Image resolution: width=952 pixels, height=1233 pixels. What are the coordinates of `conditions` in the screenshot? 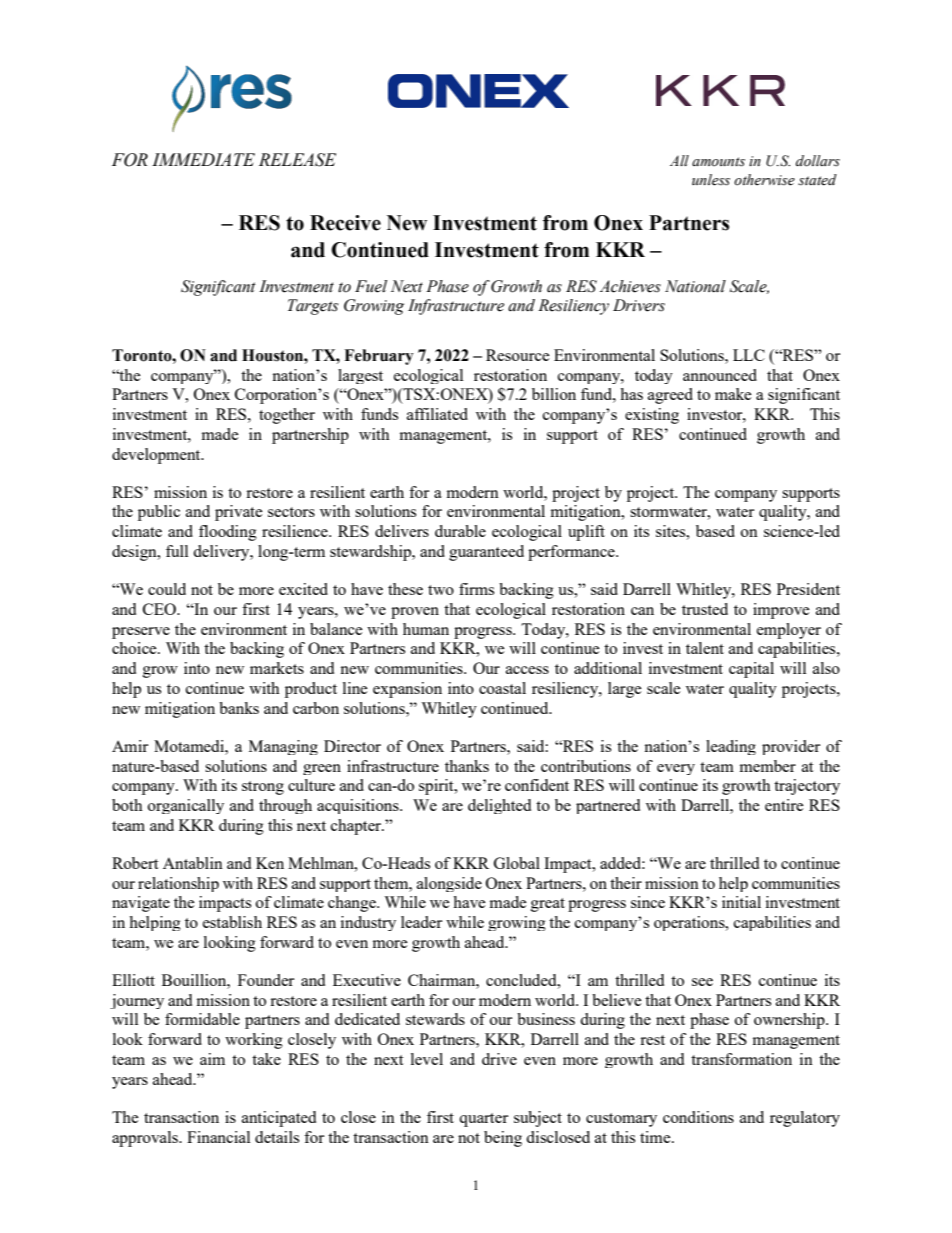 It's located at (698, 1117).
